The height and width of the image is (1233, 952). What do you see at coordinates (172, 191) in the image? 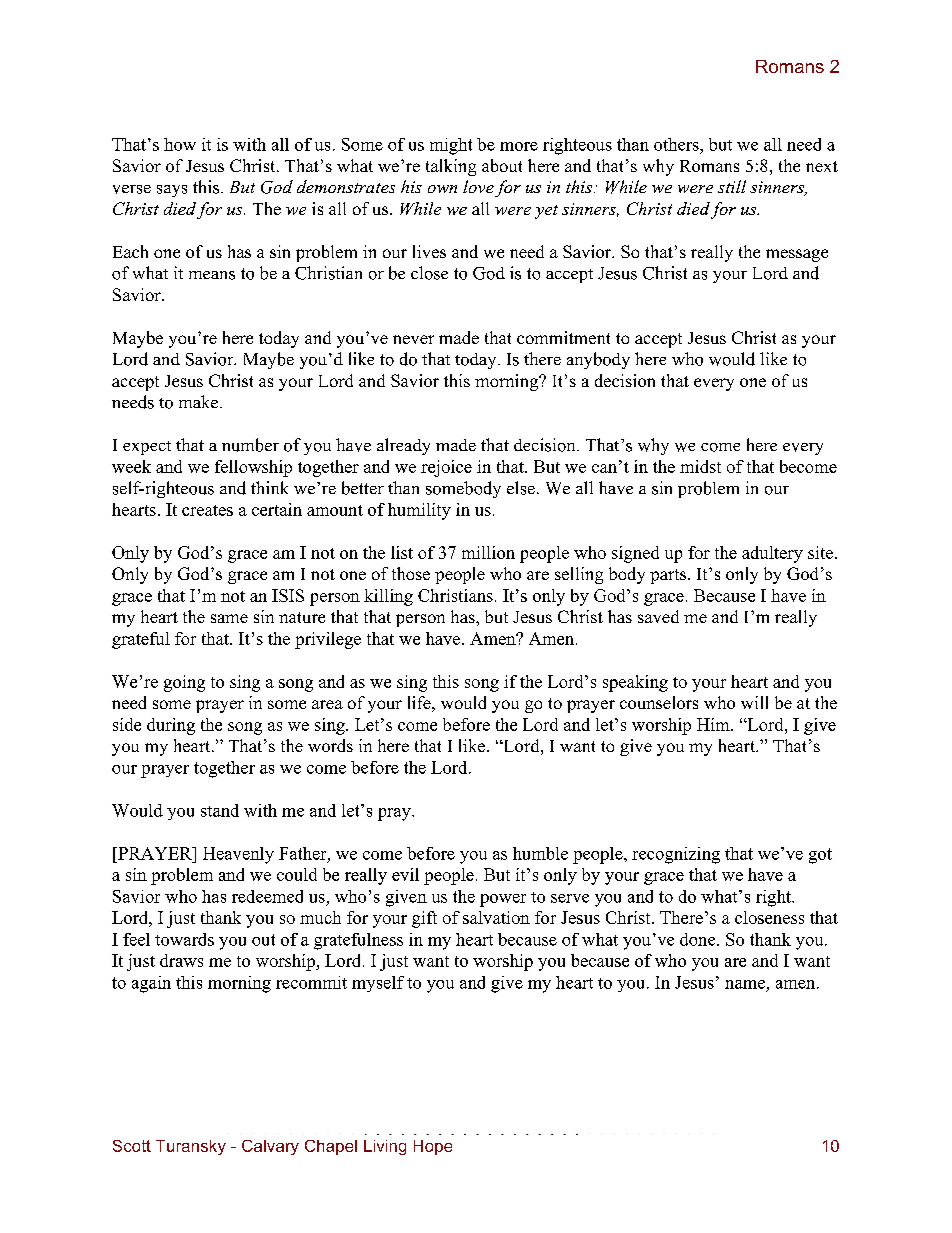
I see `says` at bounding box center [172, 191].
